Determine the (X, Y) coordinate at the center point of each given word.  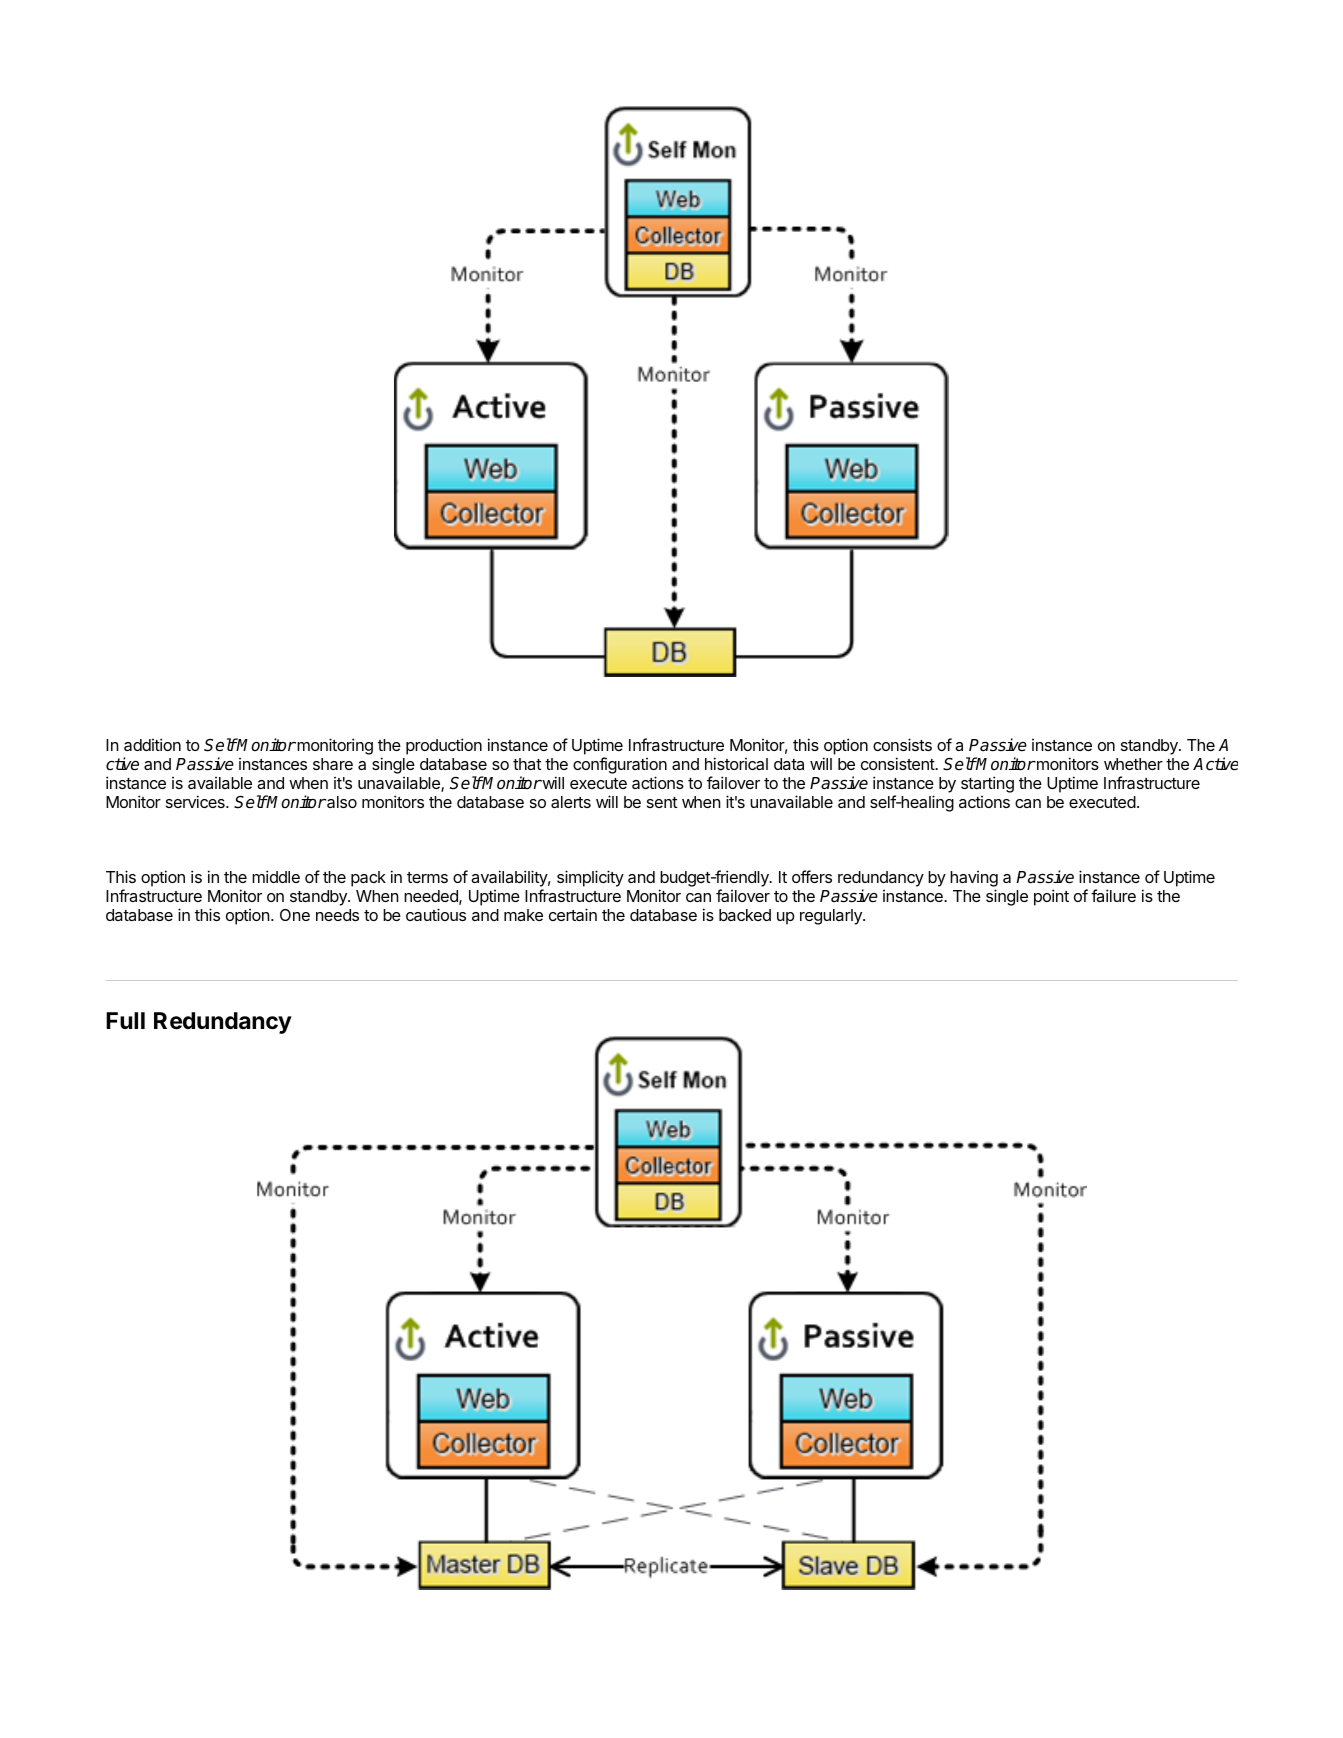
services (196, 801)
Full (125, 1020)
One (295, 915)
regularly (832, 917)
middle (276, 876)
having (974, 880)
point (1051, 897)
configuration (620, 767)
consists (902, 744)
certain (573, 914)
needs (337, 915)
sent (662, 802)
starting (987, 784)
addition (152, 744)
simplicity (590, 878)
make (523, 915)
